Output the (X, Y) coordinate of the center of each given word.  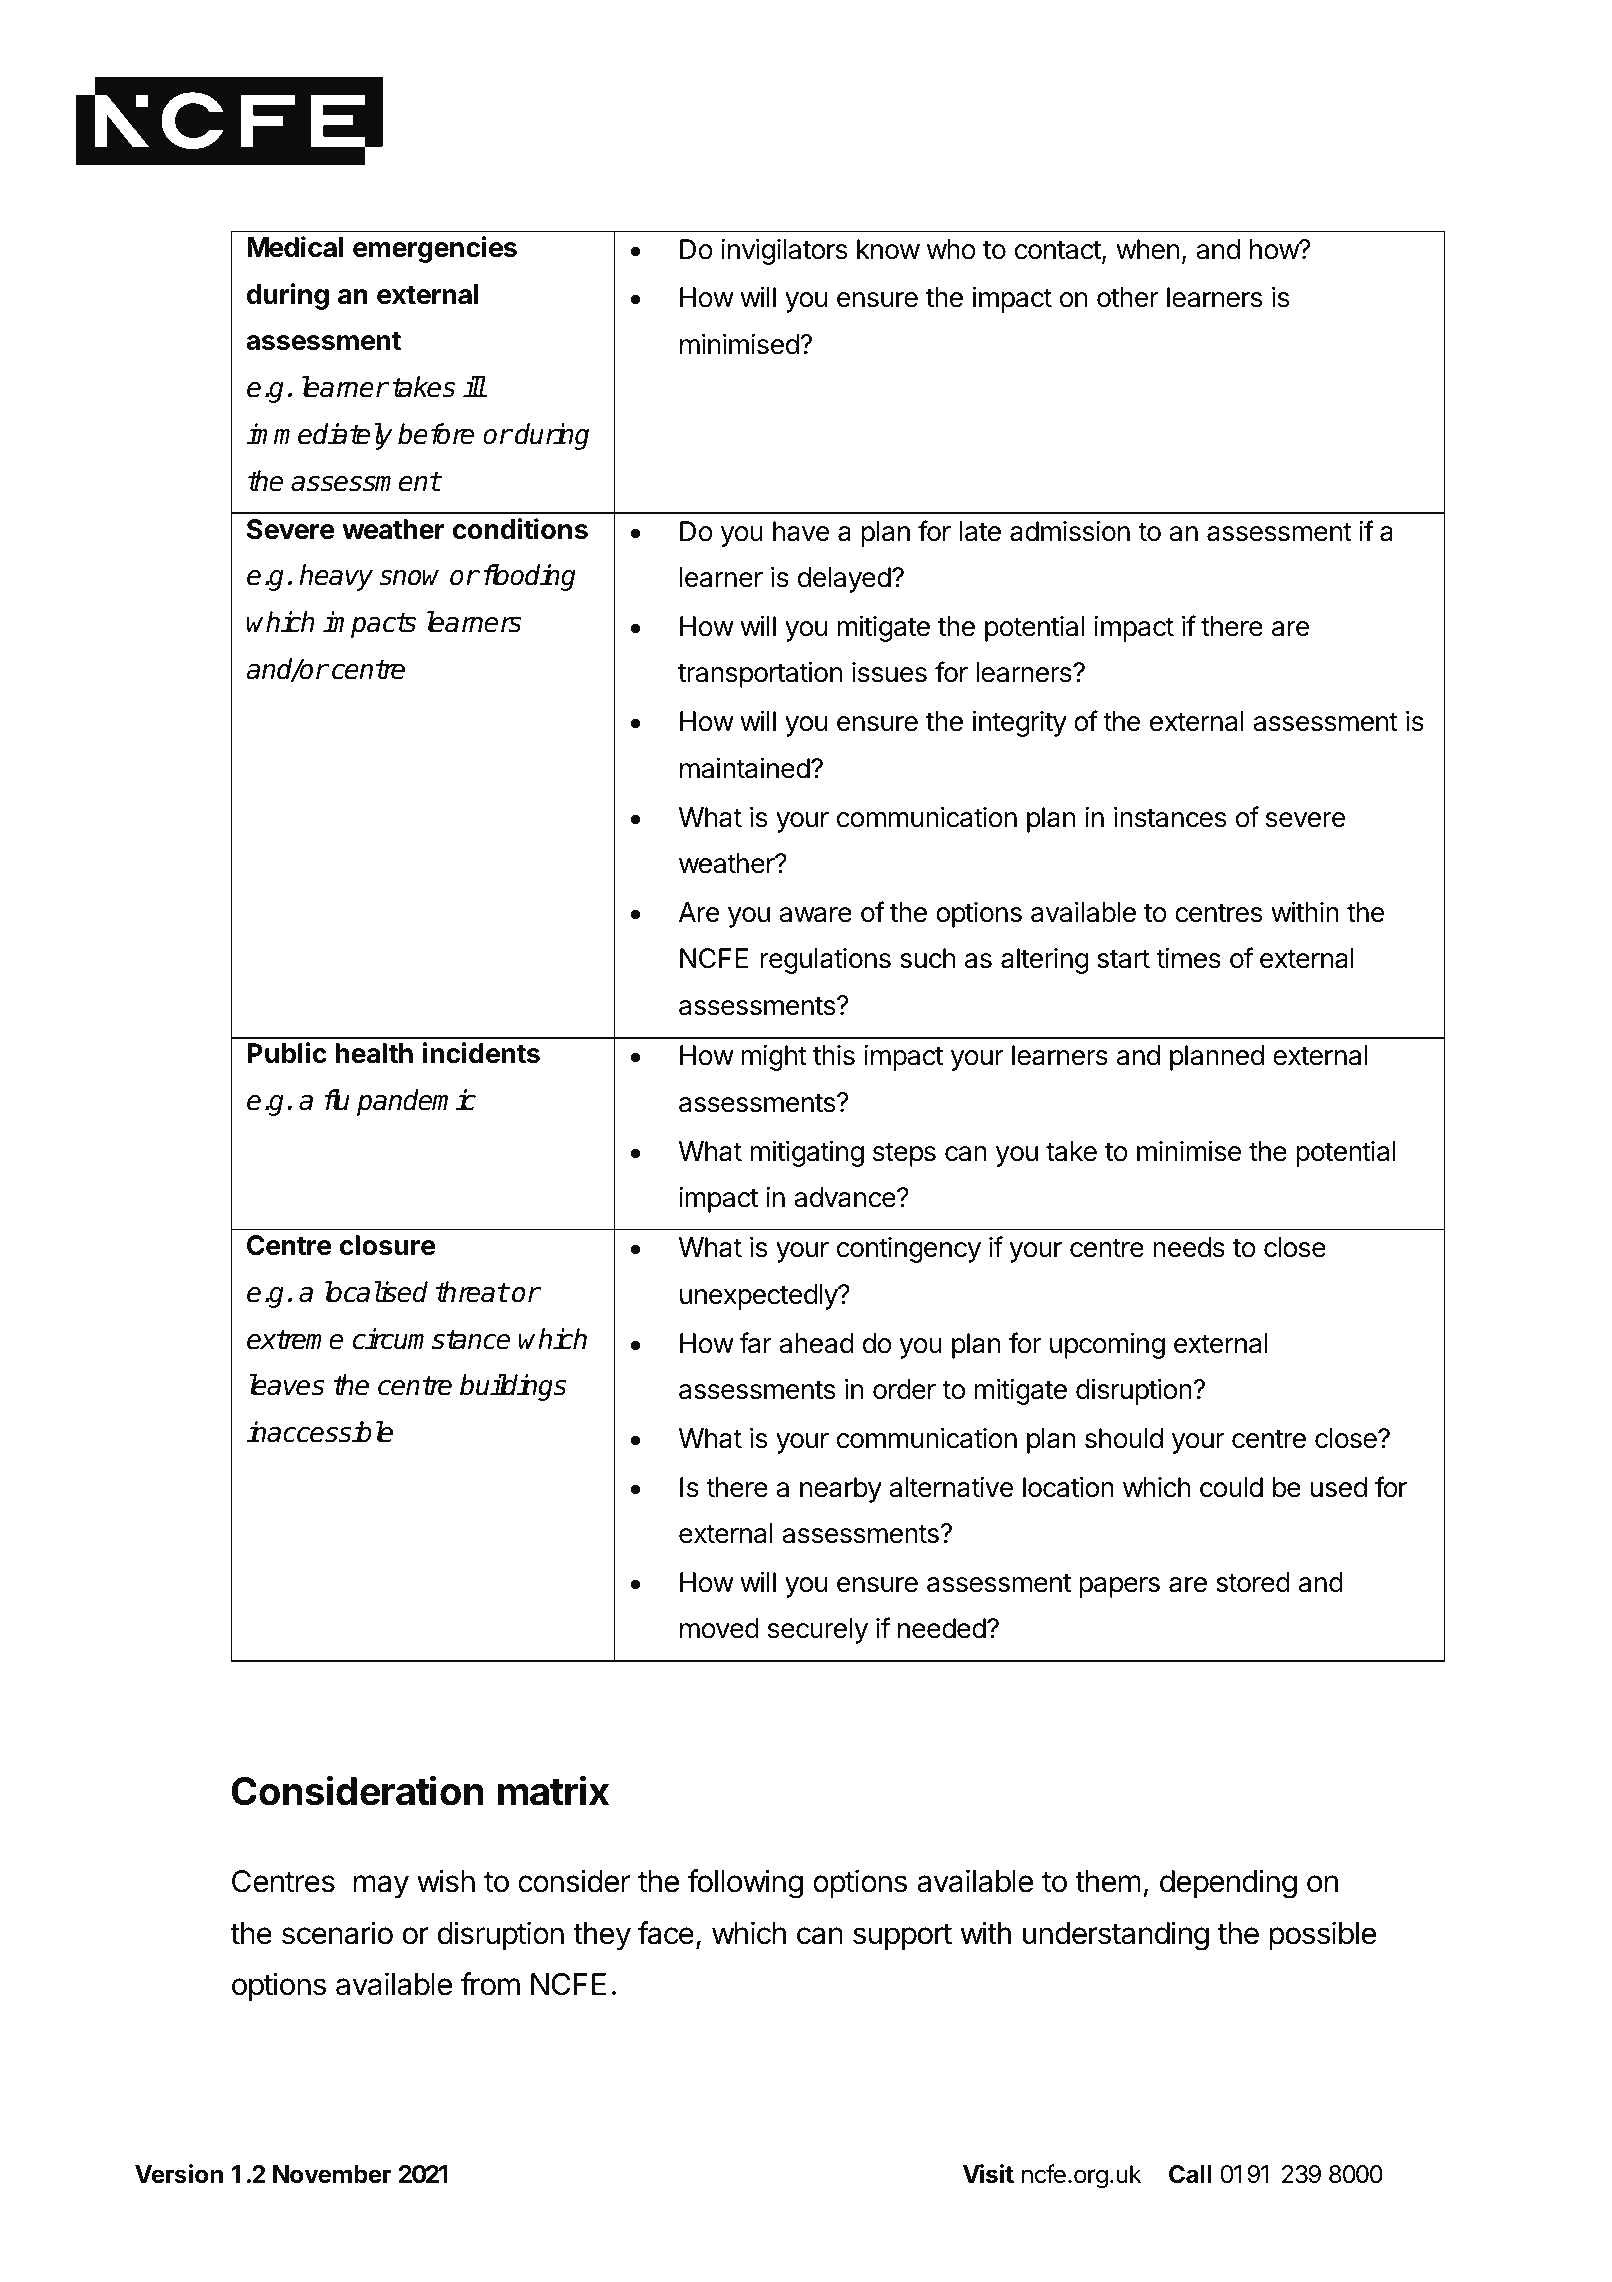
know (888, 249)
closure (388, 1245)
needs (1189, 1247)
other (1128, 297)
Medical (295, 247)
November (332, 2174)
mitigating (807, 1153)
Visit (988, 2174)
